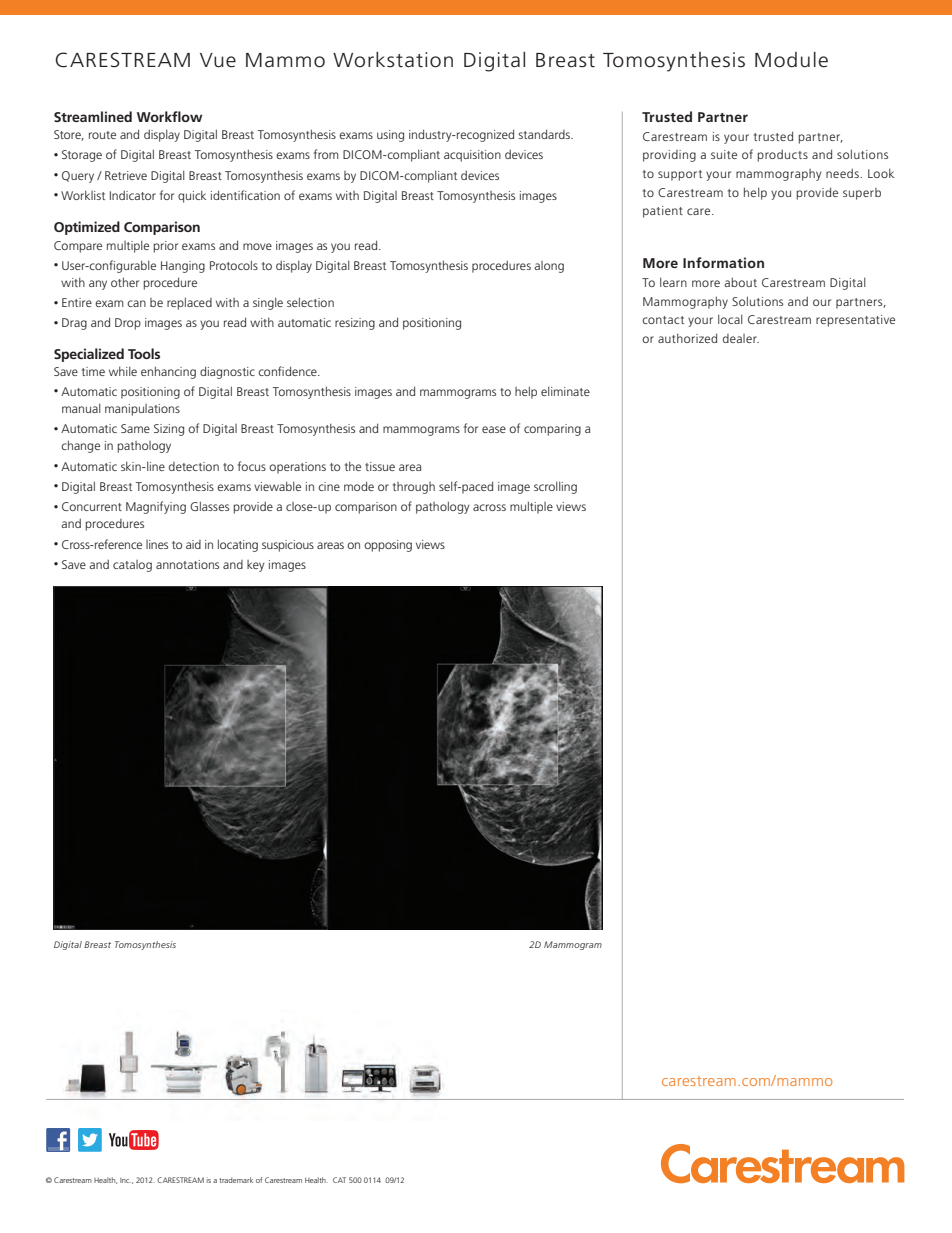 Image resolution: width=952 pixels, height=1233 pixels. What do you see at coordinates (555, 487) in the page?
I see `scrolling` at bounding box center [555, 487].
